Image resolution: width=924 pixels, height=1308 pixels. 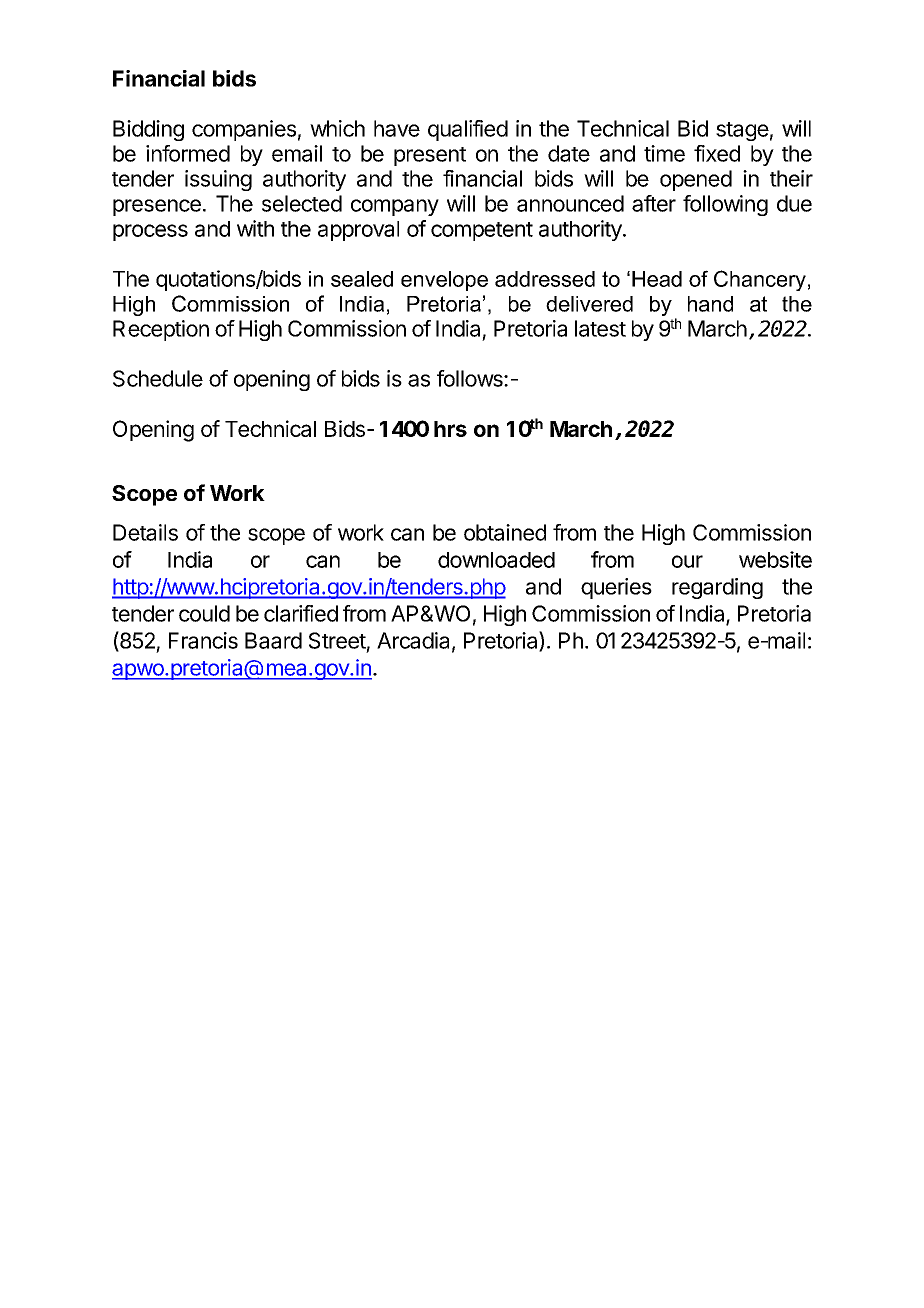 I want to click on fixed, so click(x=717, y=153).
